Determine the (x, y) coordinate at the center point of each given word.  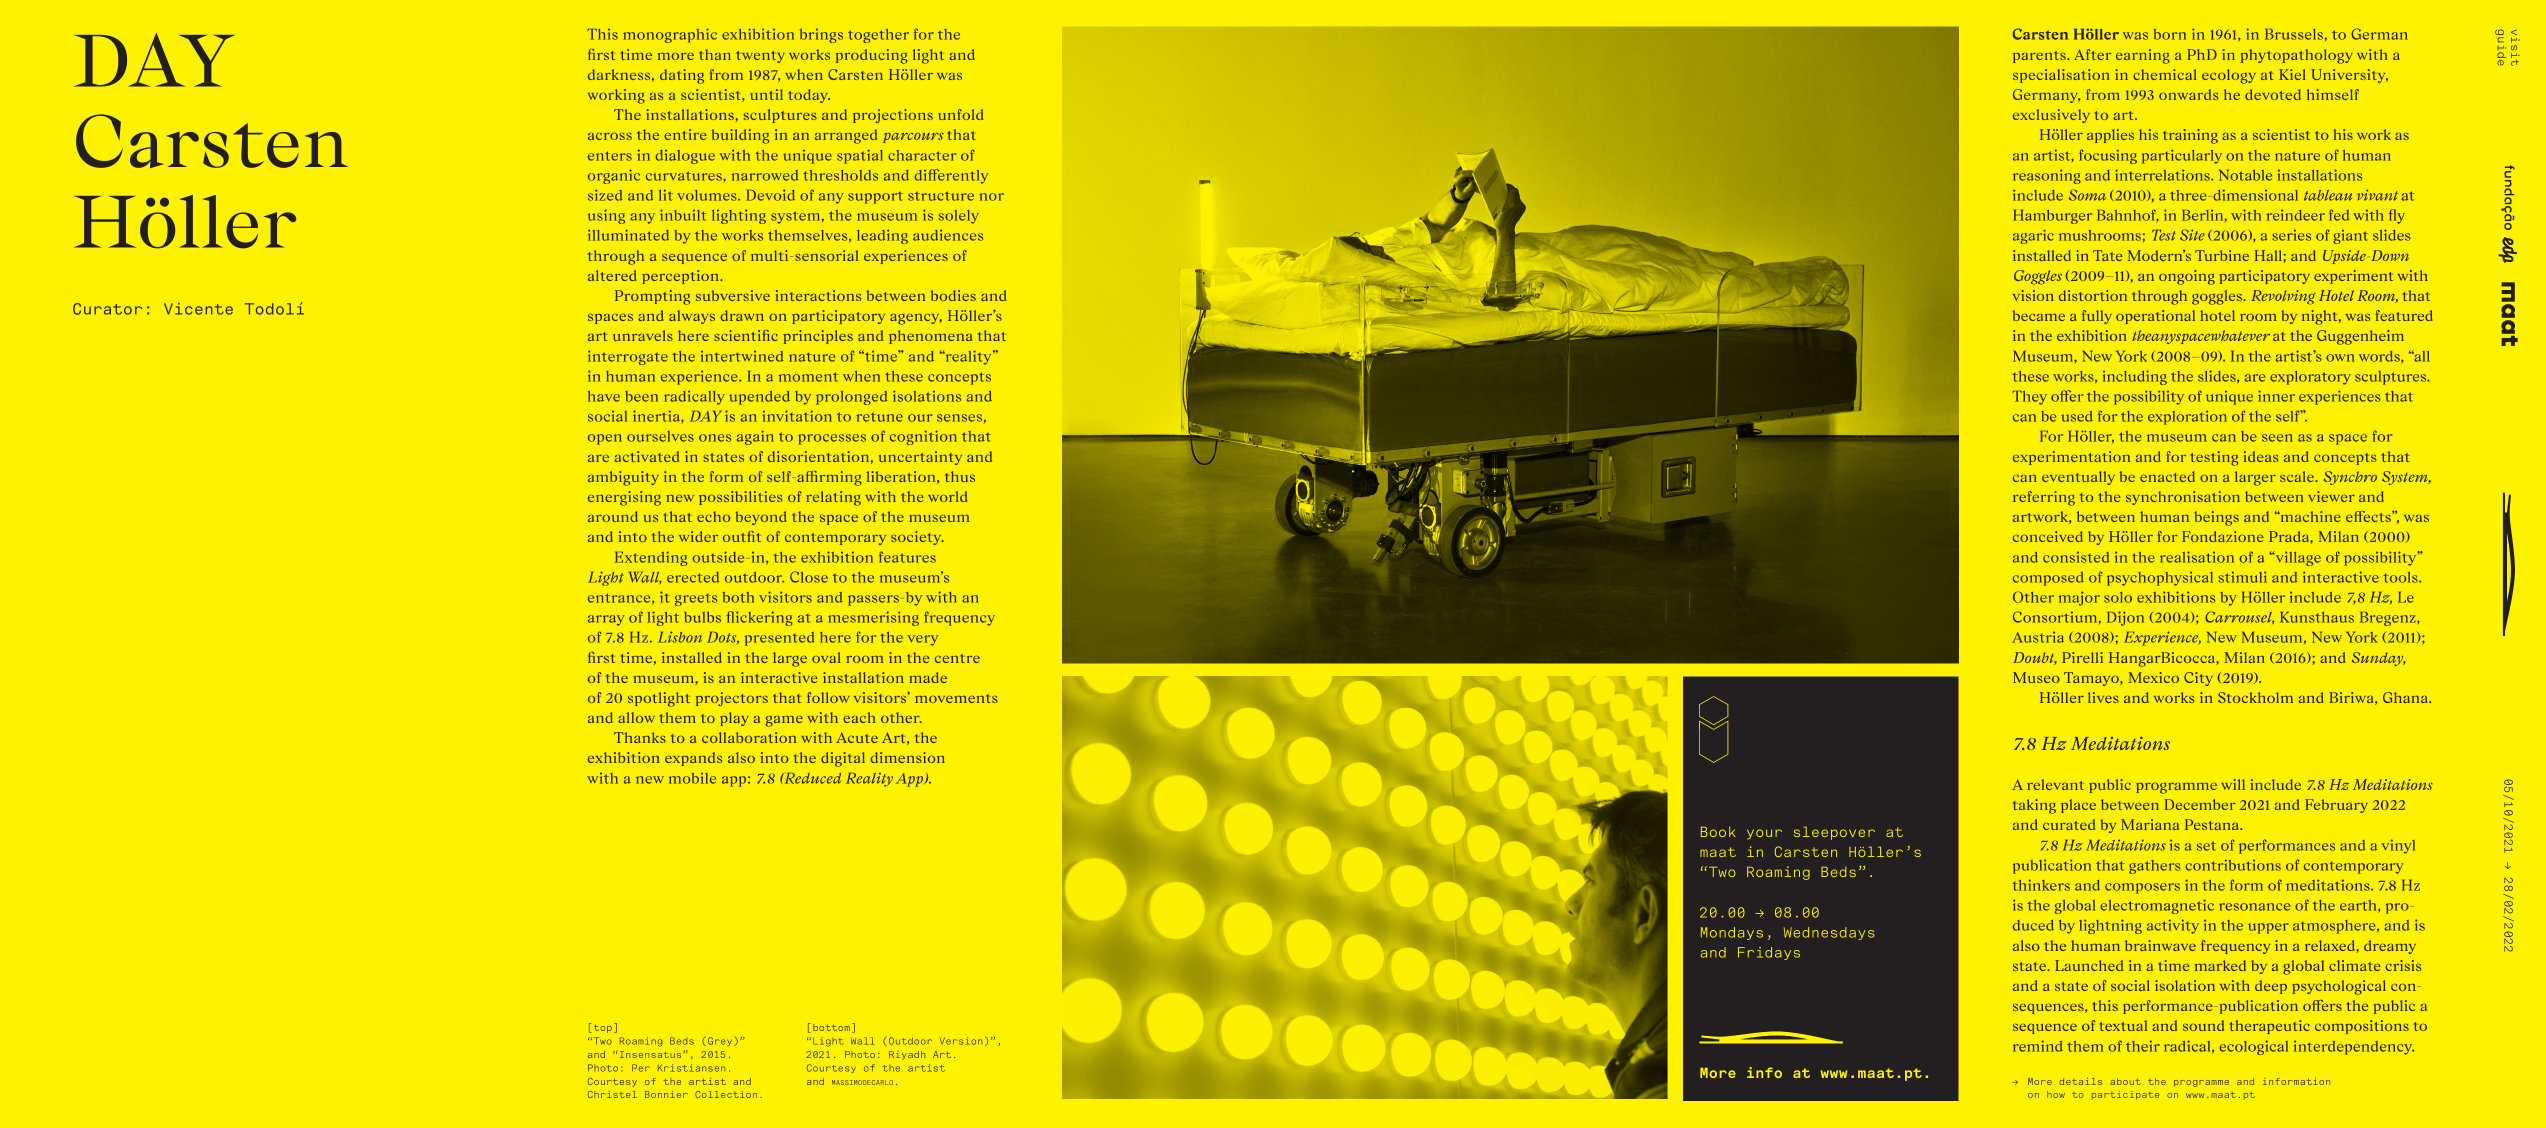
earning (2143, 56)
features (907, 557)
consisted (2076, 557)
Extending (651, 558)
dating (682, 76)
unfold (960, 114)
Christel (612, 1094)
